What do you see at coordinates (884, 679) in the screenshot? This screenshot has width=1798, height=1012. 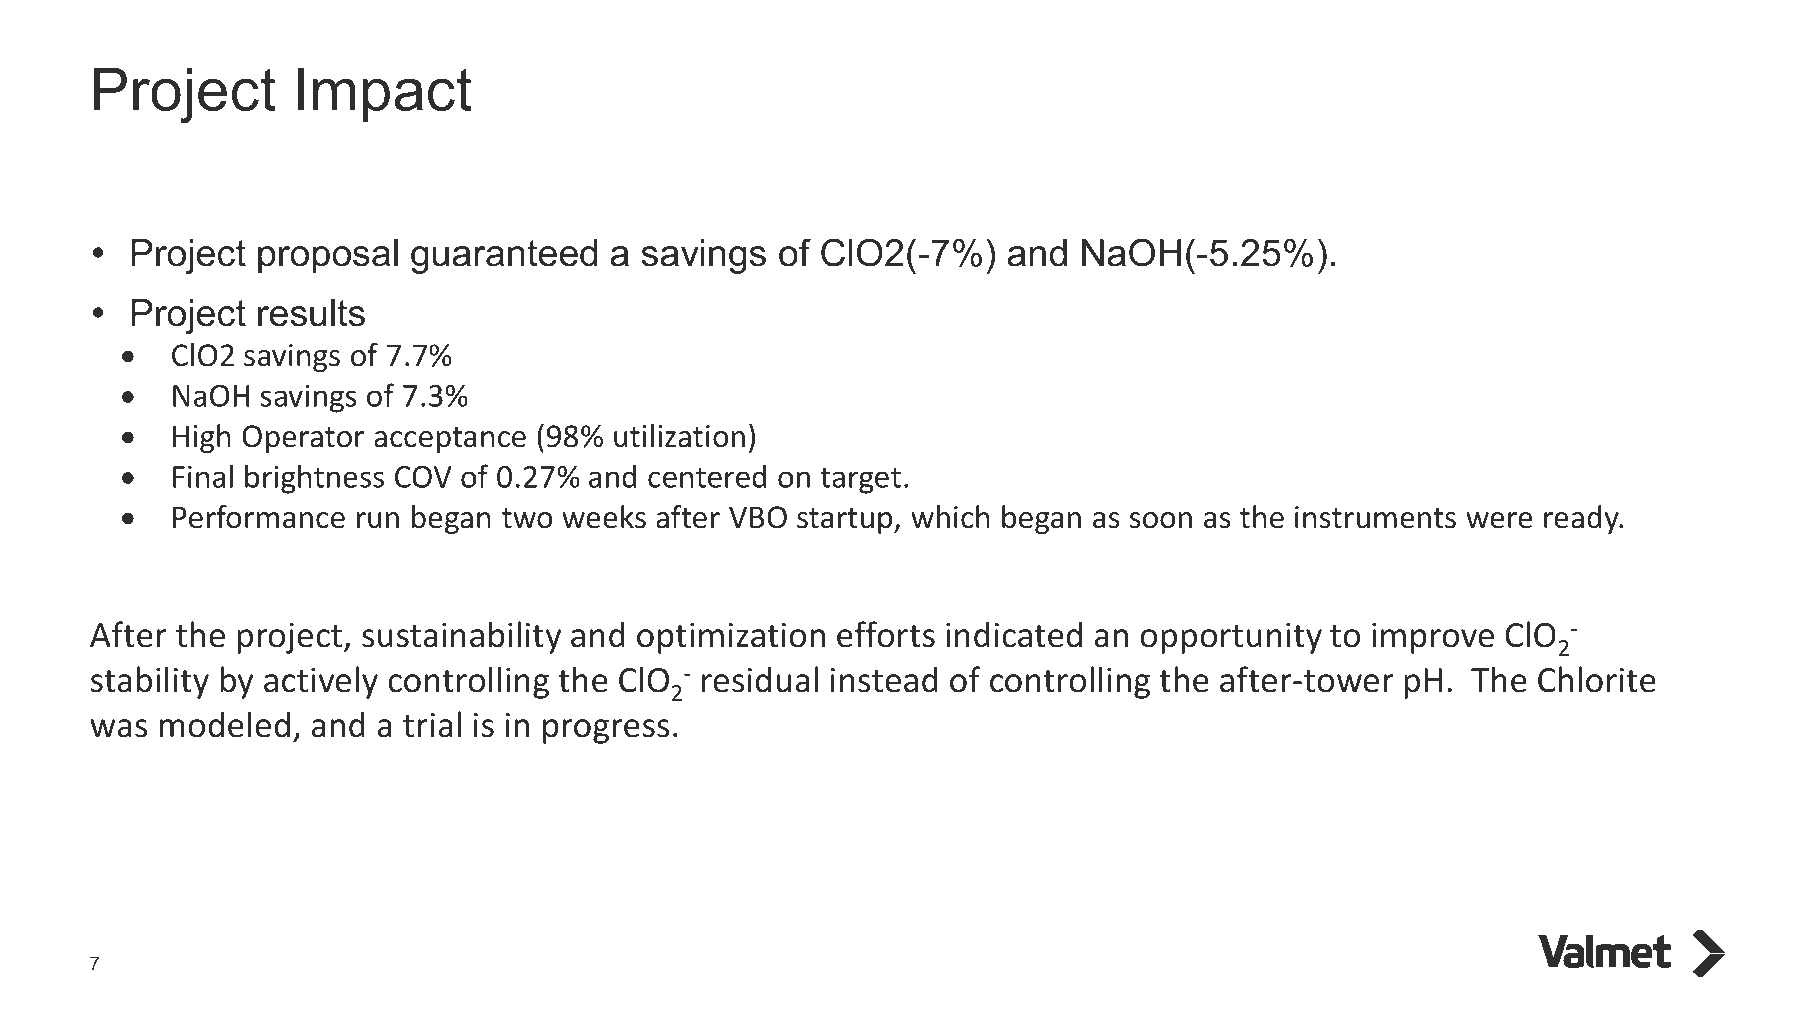 I see `instead` at bounding box center [884, 679].
